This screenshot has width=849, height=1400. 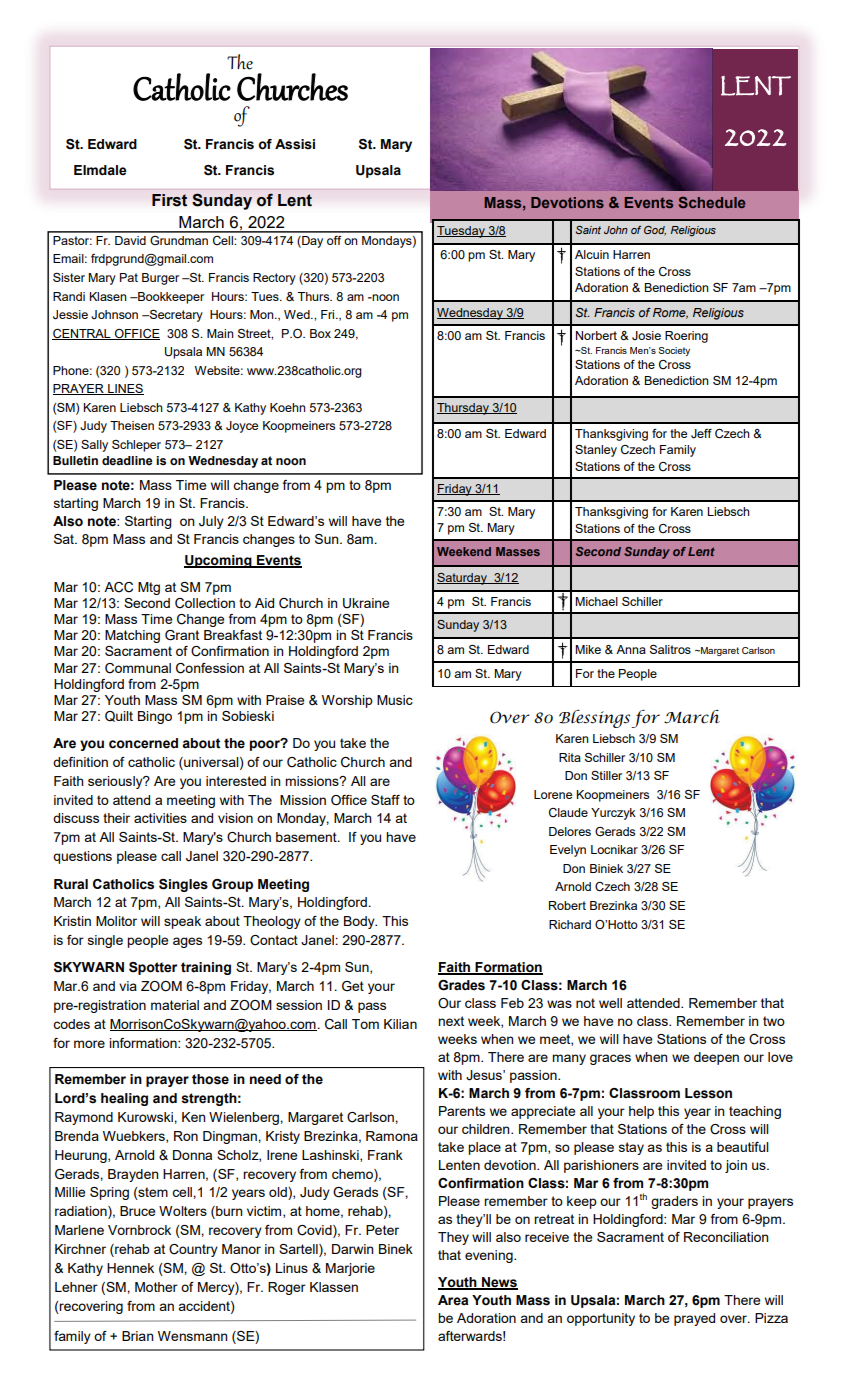 What do you see at coordinates (712, 202) in the screenshot?
I see `Schedule` at bounding box center [712, 202].
